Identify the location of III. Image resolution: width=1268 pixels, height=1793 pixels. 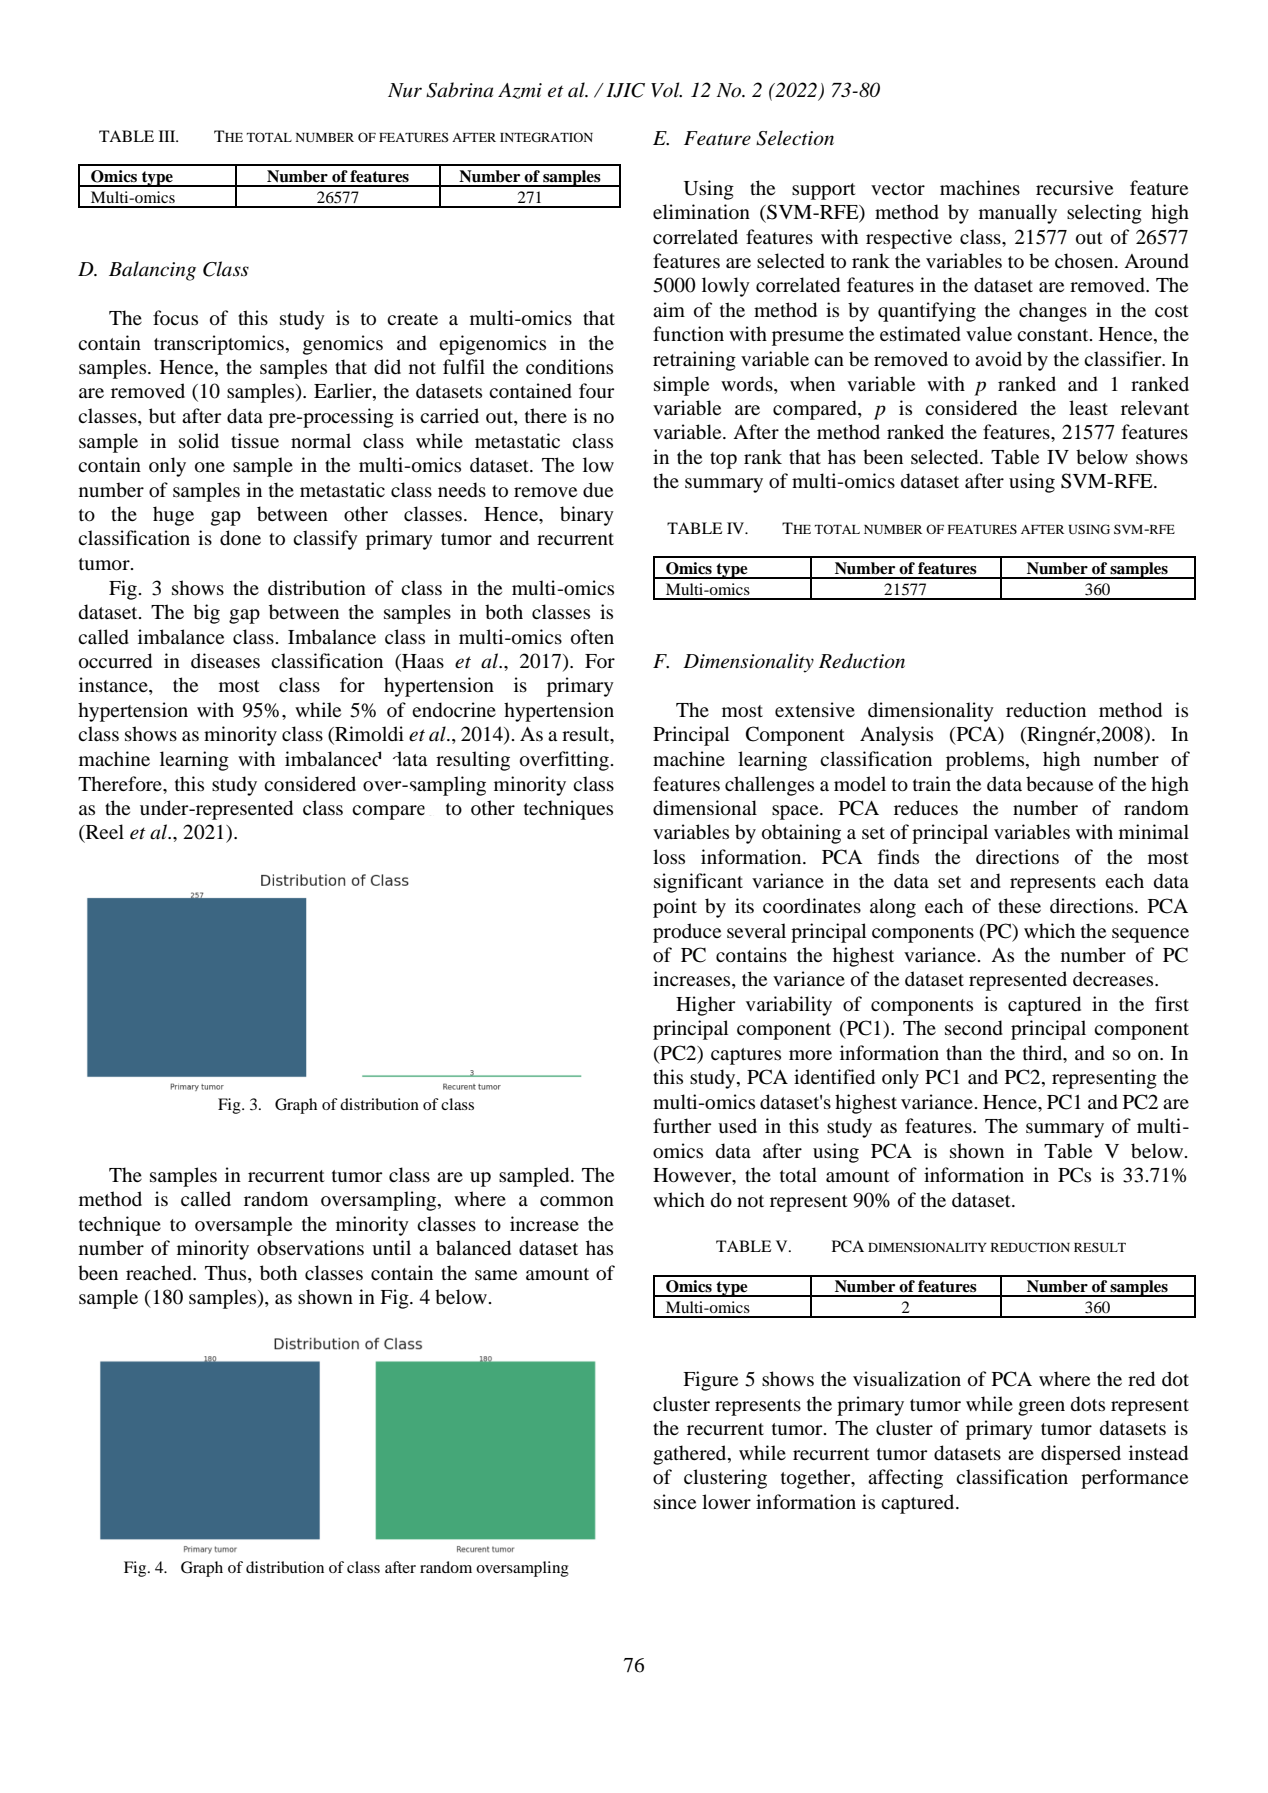
(168, 136).
